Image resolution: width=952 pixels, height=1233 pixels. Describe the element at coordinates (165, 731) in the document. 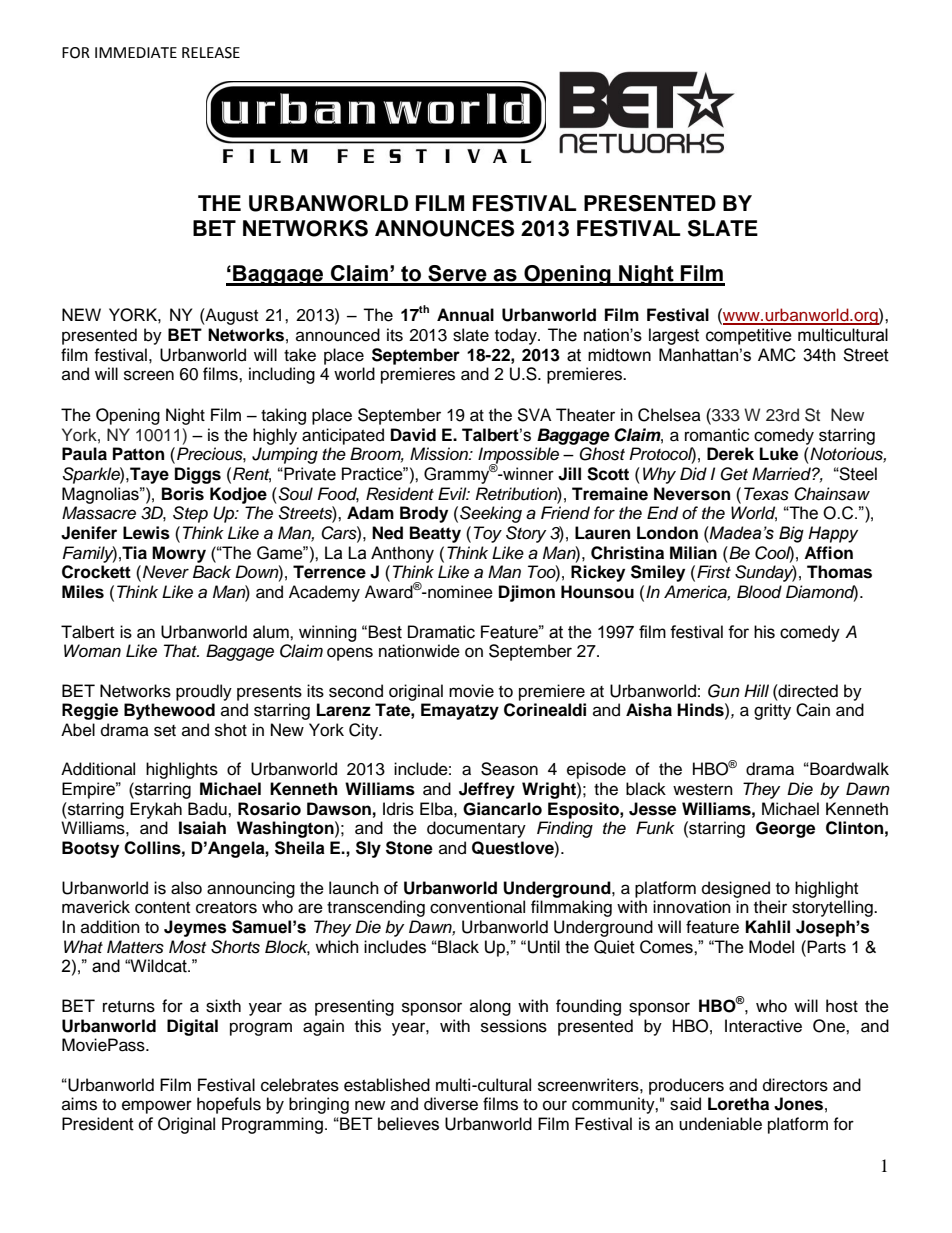

I see `set` at that location.
